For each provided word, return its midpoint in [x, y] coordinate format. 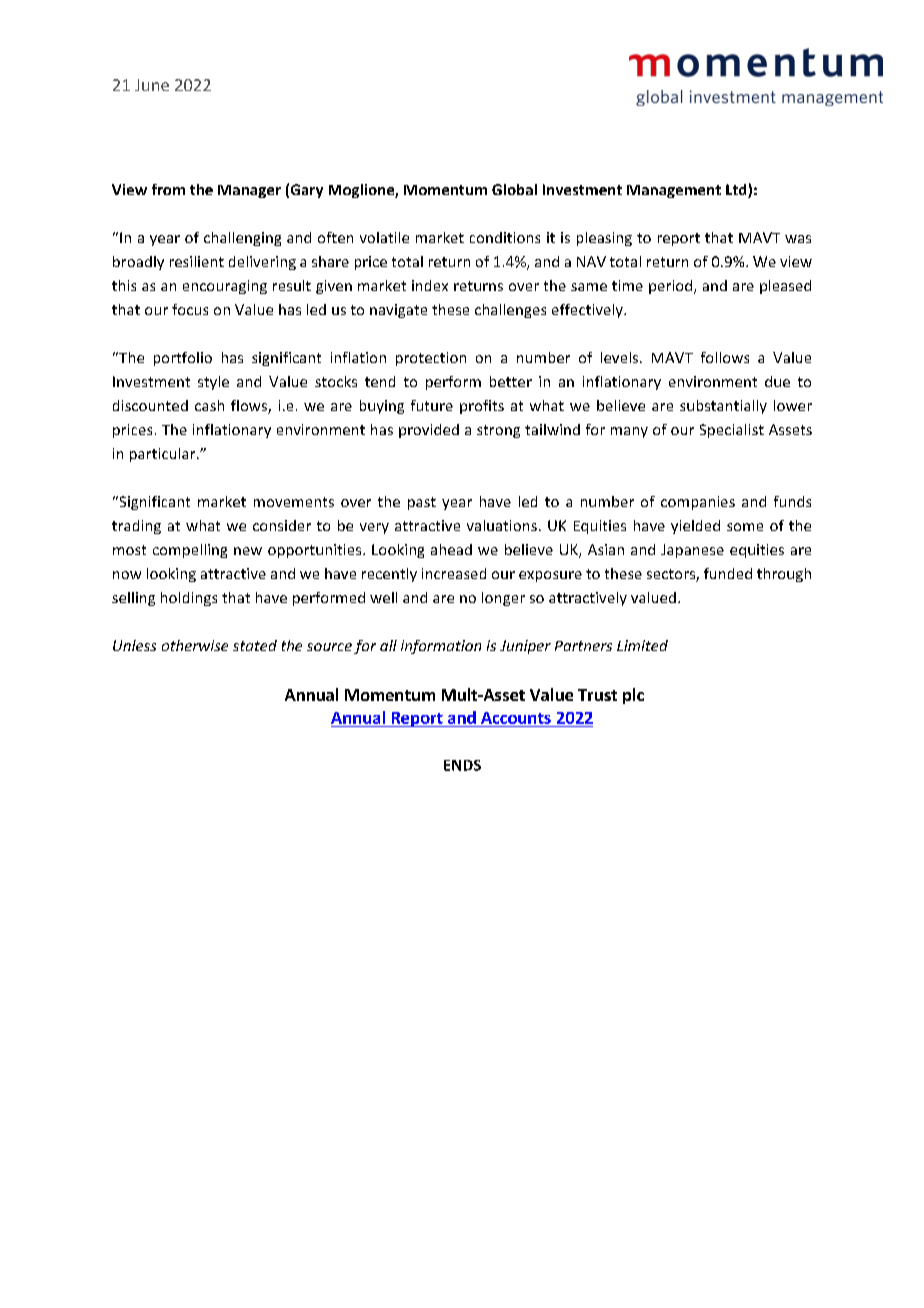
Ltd [737, 191]
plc [633, 696]
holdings [189, 599]
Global [514, 189]
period [670, 287]
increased [454, 573]
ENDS [462, 765]
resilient [197, 261]
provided [429, 431]
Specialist [732, 431]
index [430, 285]
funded [728, 573]
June [152, 85]
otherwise [195, 645]
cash [209, 405]
